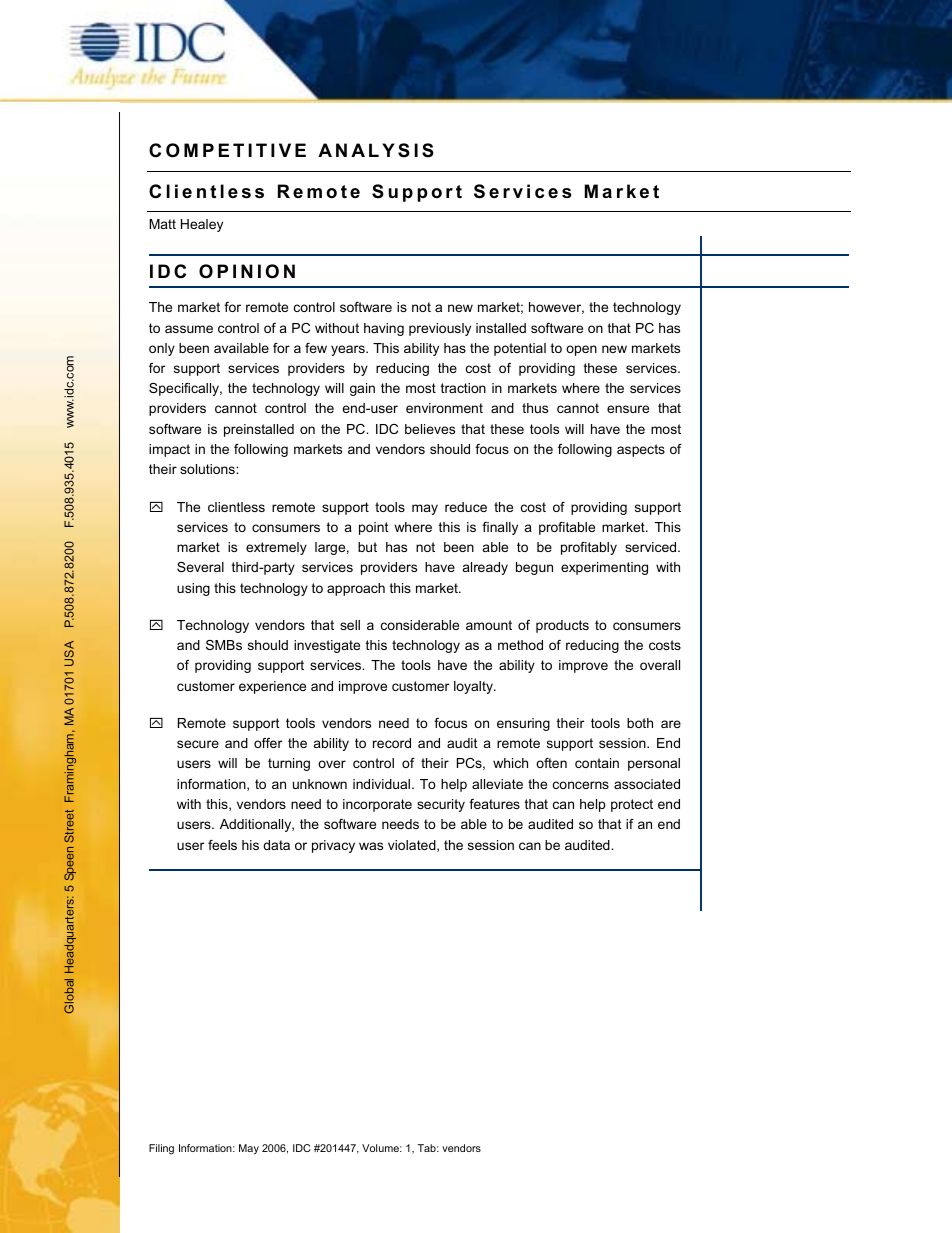 The width and height of the image is (952, 1233). What do you see at coordinates (641, 450) in the image?
I see `aspects` at bounding box center [641, 450].
